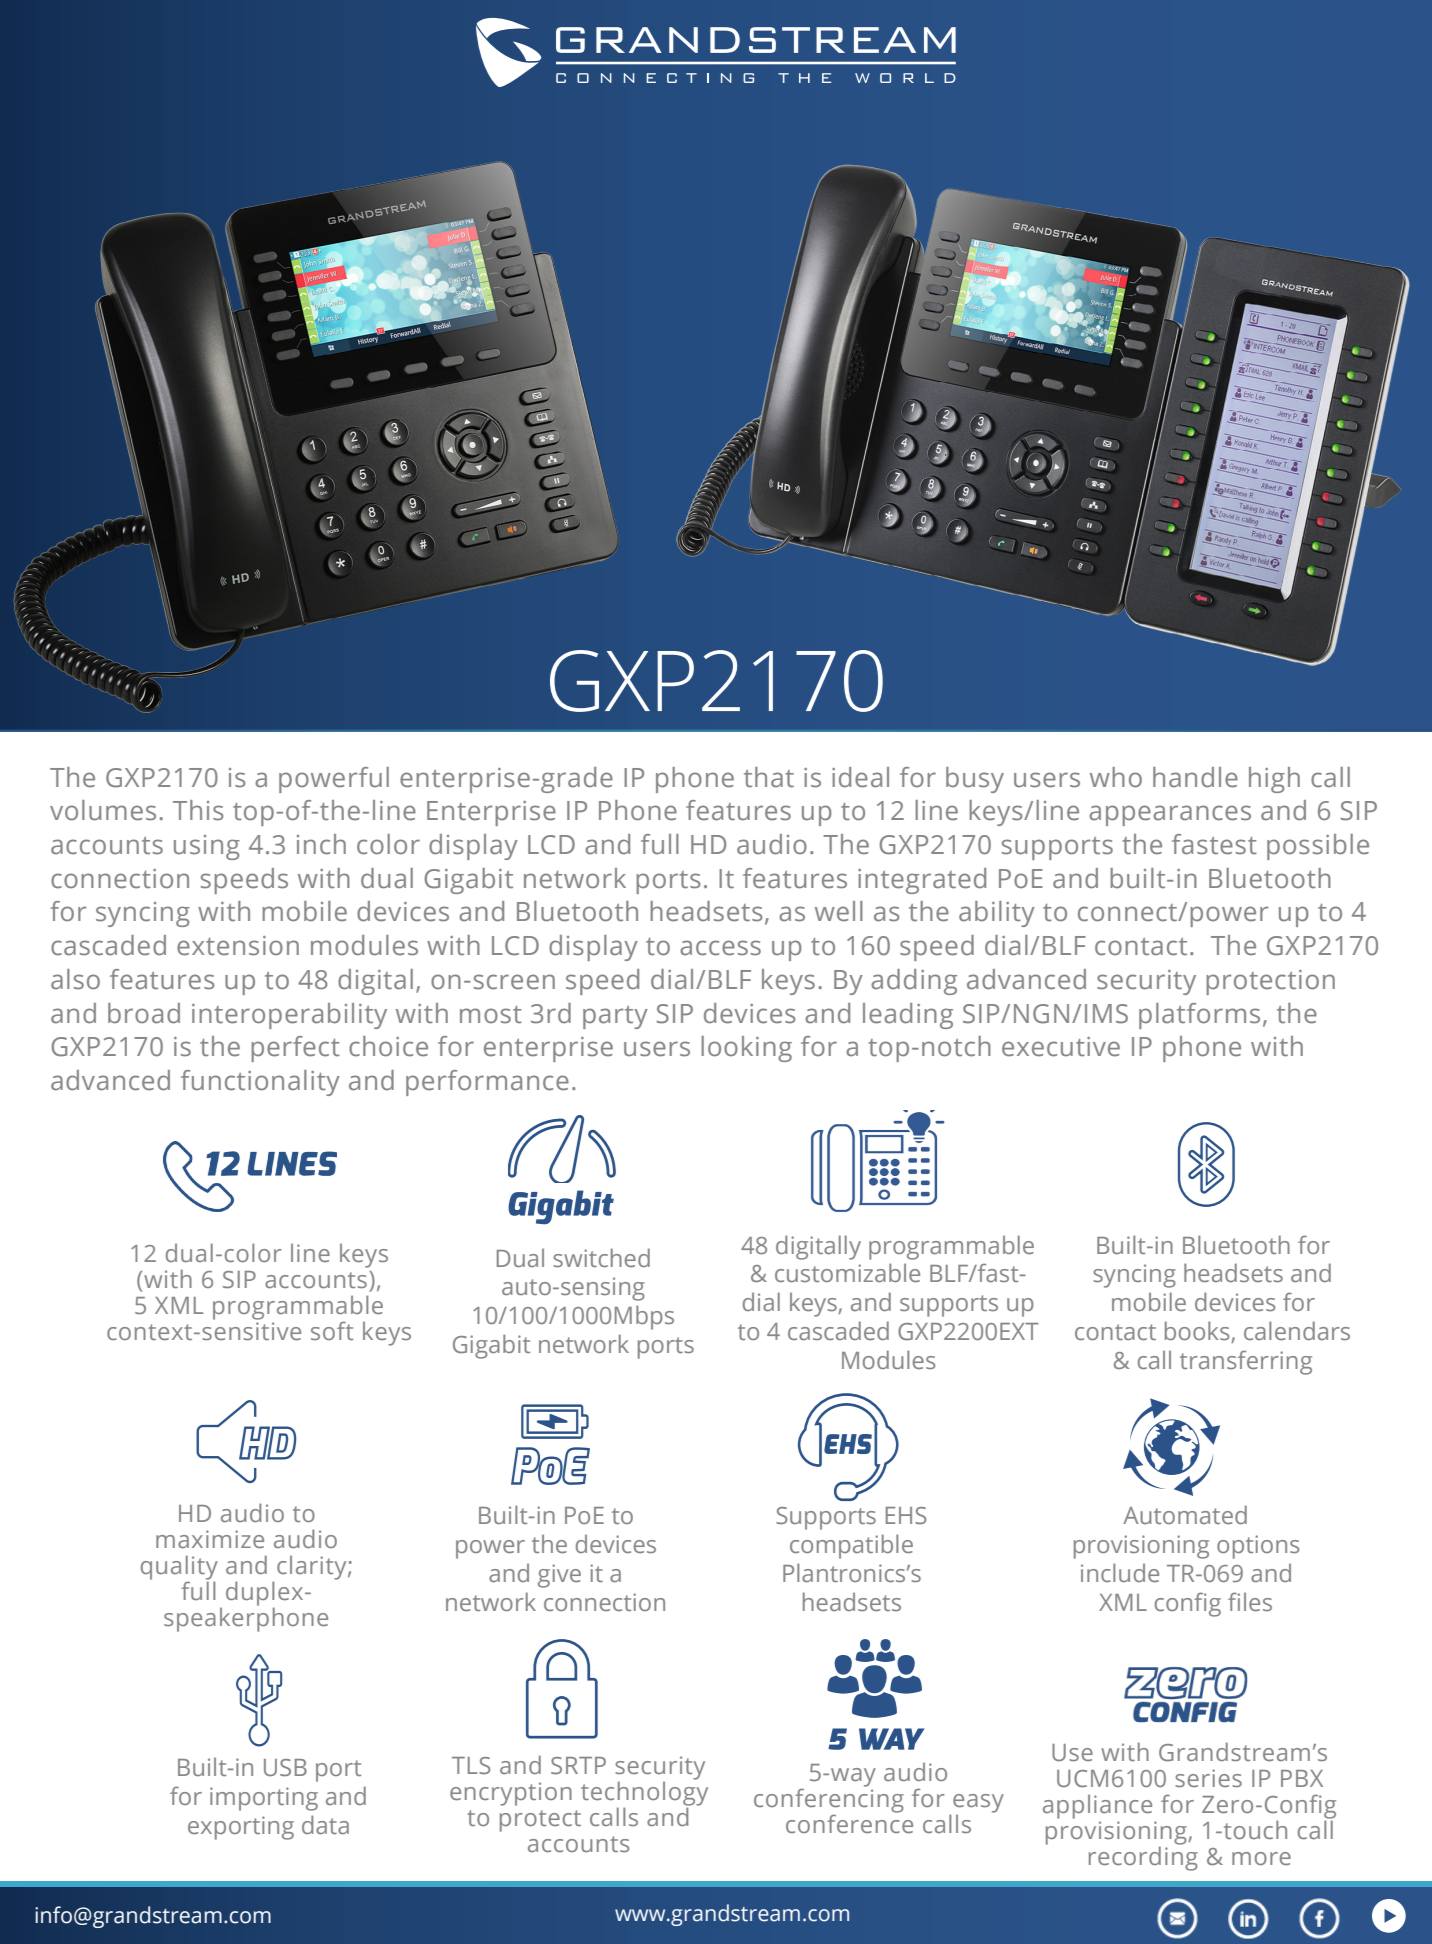  I want to click on soft, so click(332, 1330).
